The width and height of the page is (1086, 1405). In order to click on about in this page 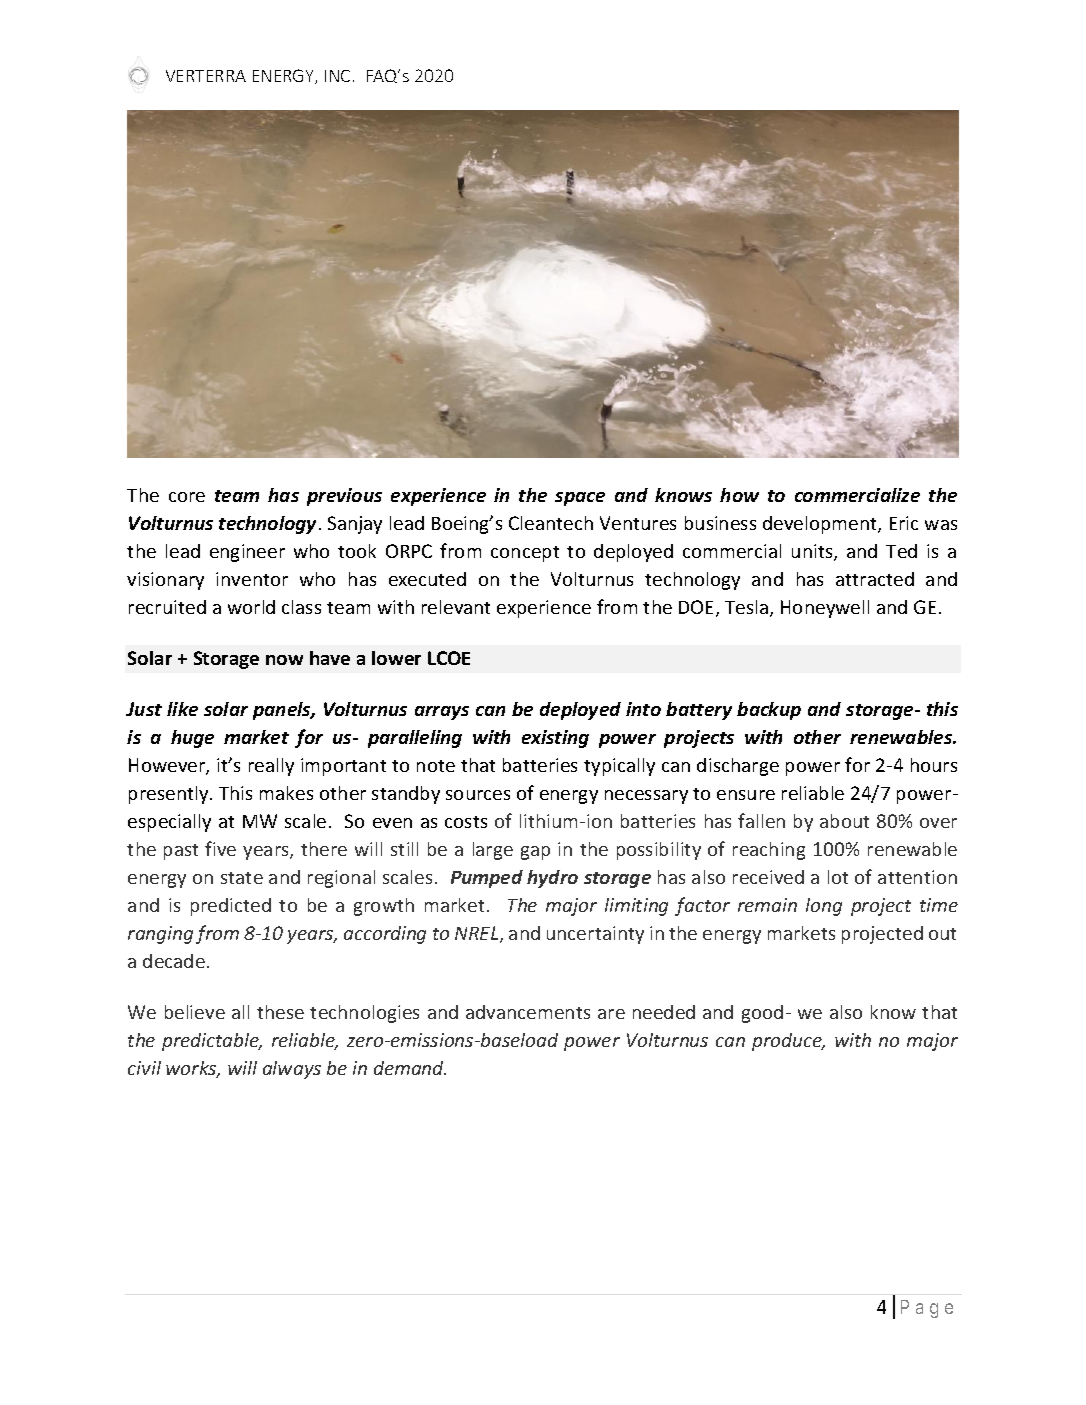, I will do `click(844, 821)`.
